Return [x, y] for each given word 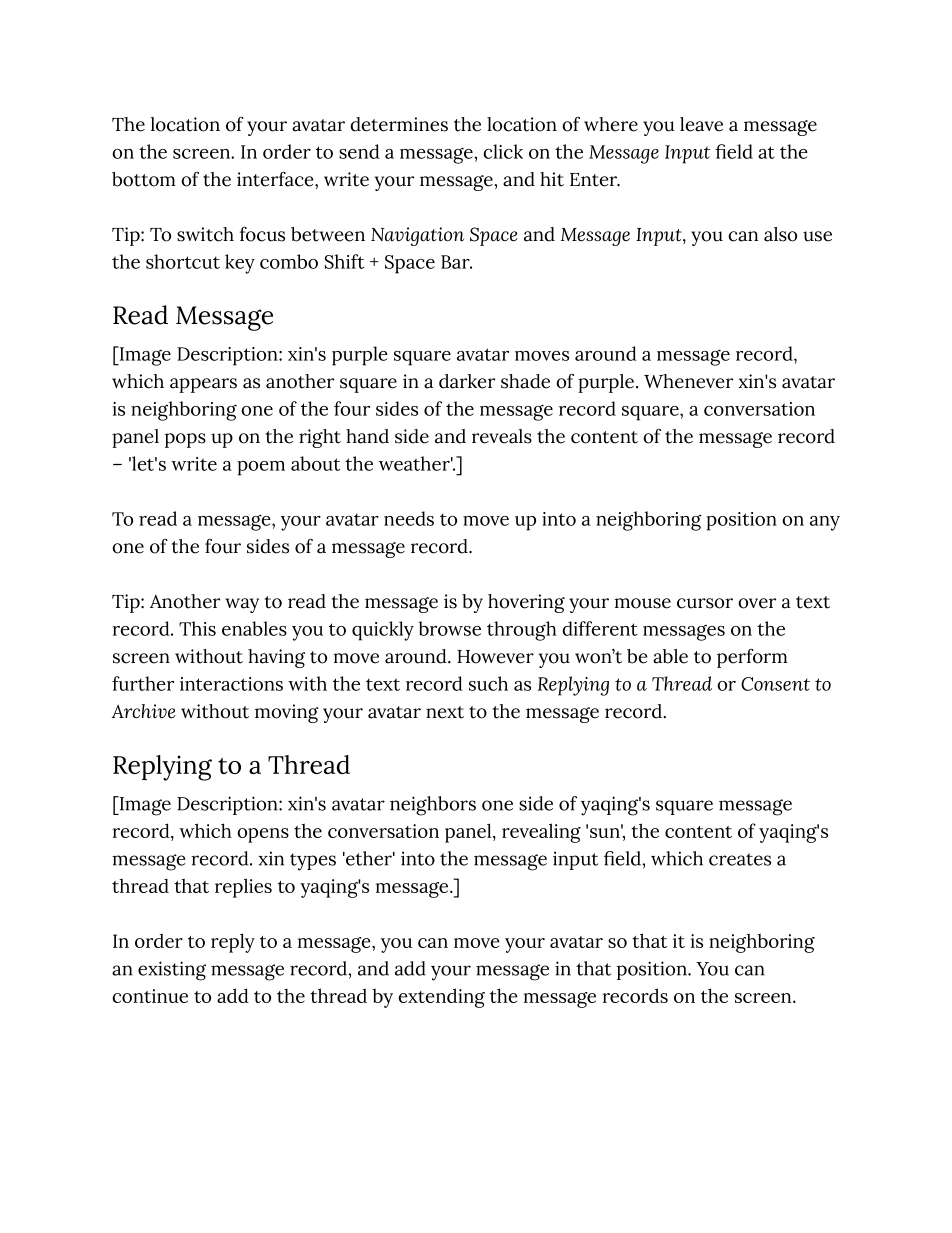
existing [172, 971]
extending [441, 998]
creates [740, 859]
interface [276, 179]
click [503, 151]
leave [701, 124]
